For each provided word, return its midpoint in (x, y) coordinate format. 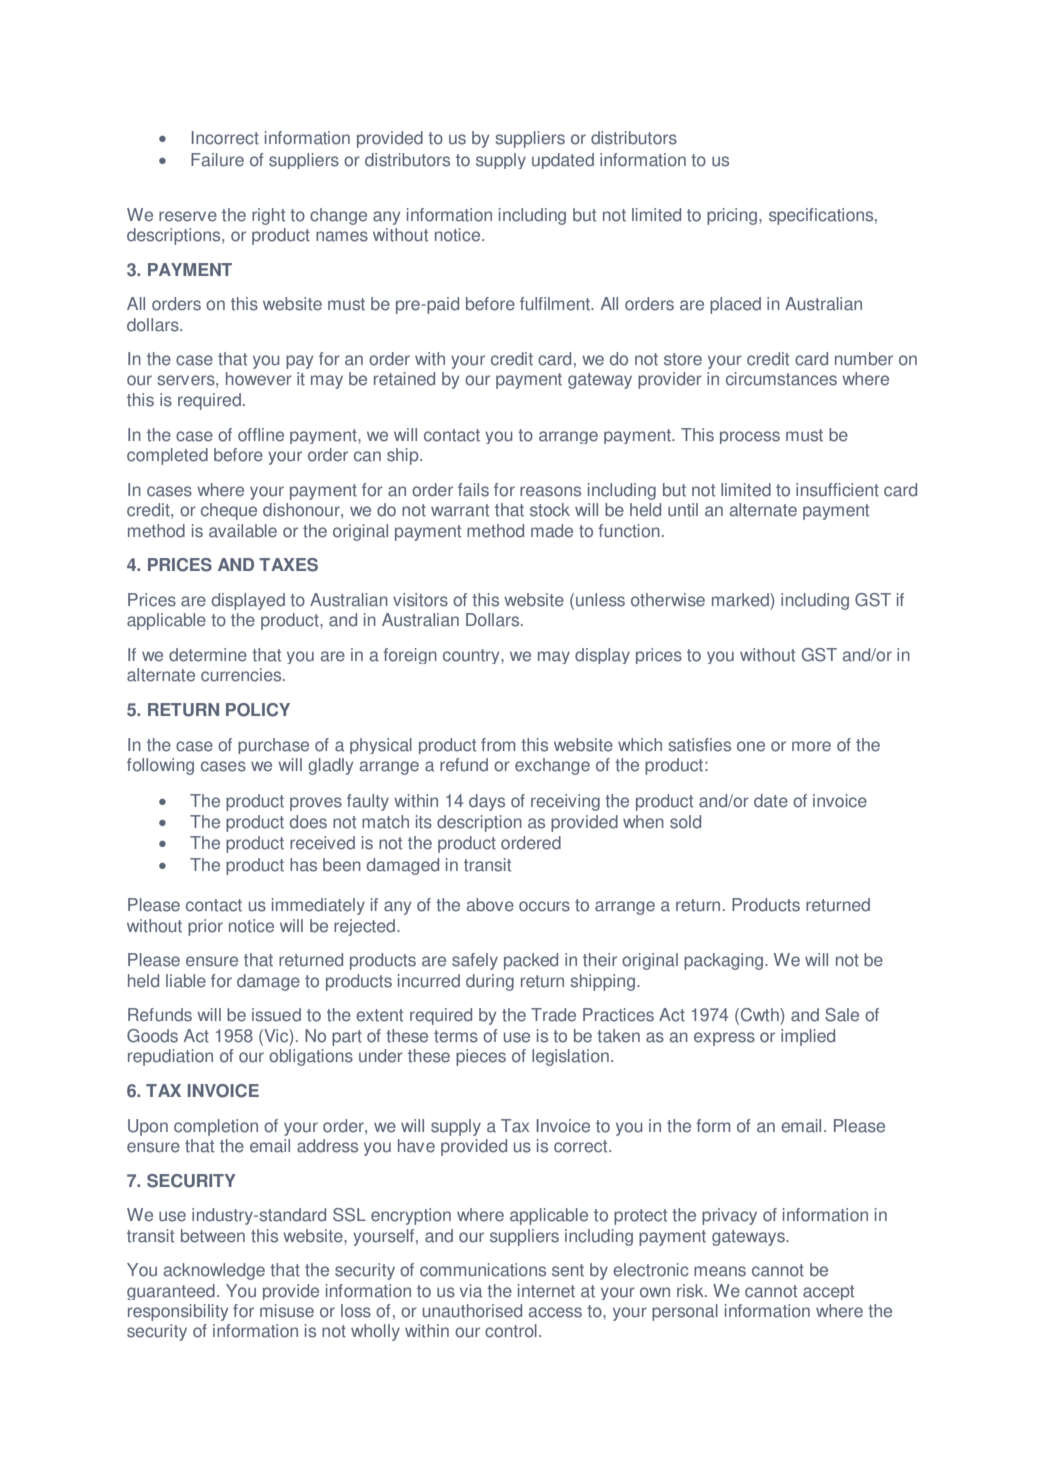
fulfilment (556, 304)
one (751, 746)
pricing (733, 216)
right (268, 216)
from (498, 745)
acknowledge (214, 1271)
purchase (273, 746)
